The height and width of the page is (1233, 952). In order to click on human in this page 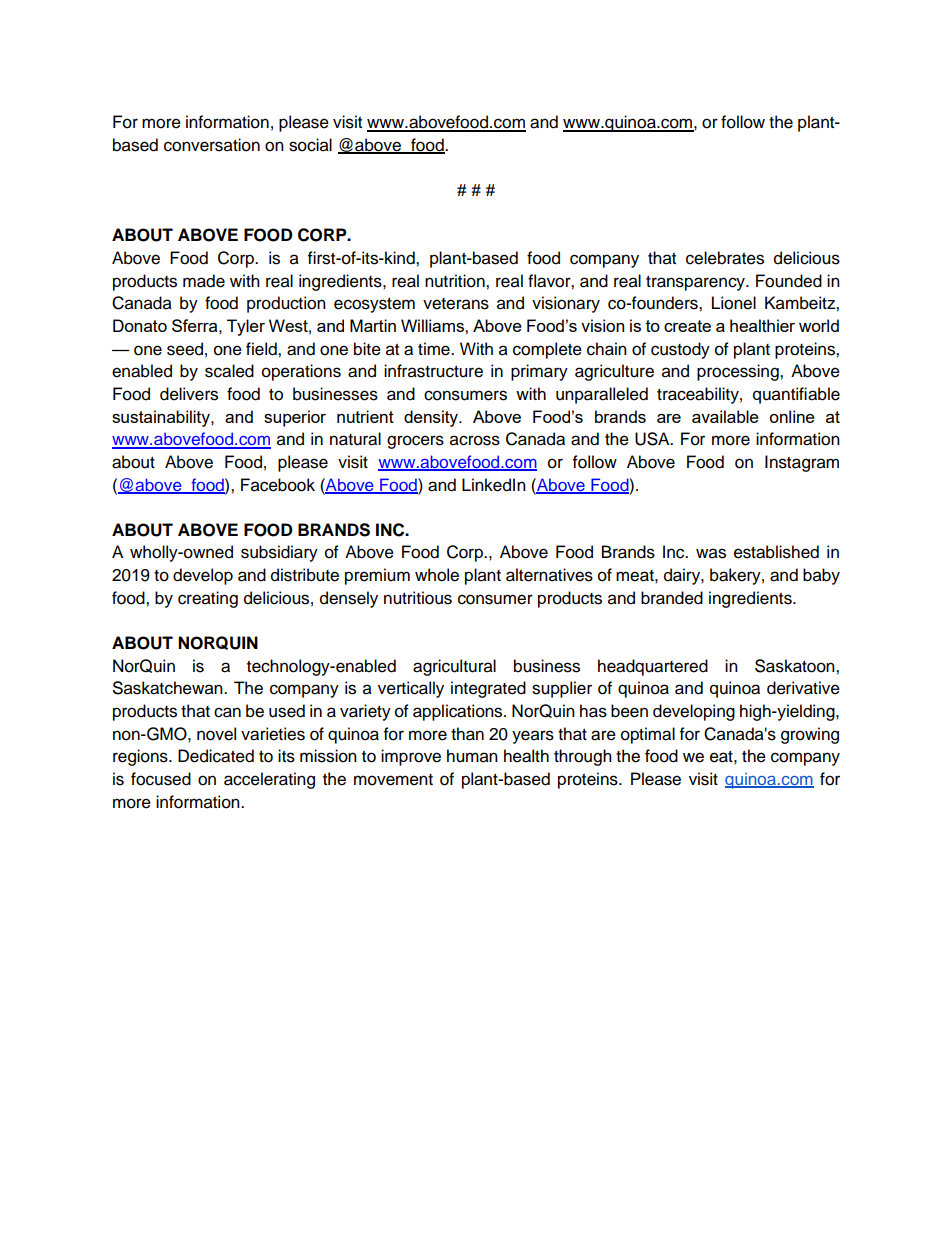, I will do `click(472, 756)`.
